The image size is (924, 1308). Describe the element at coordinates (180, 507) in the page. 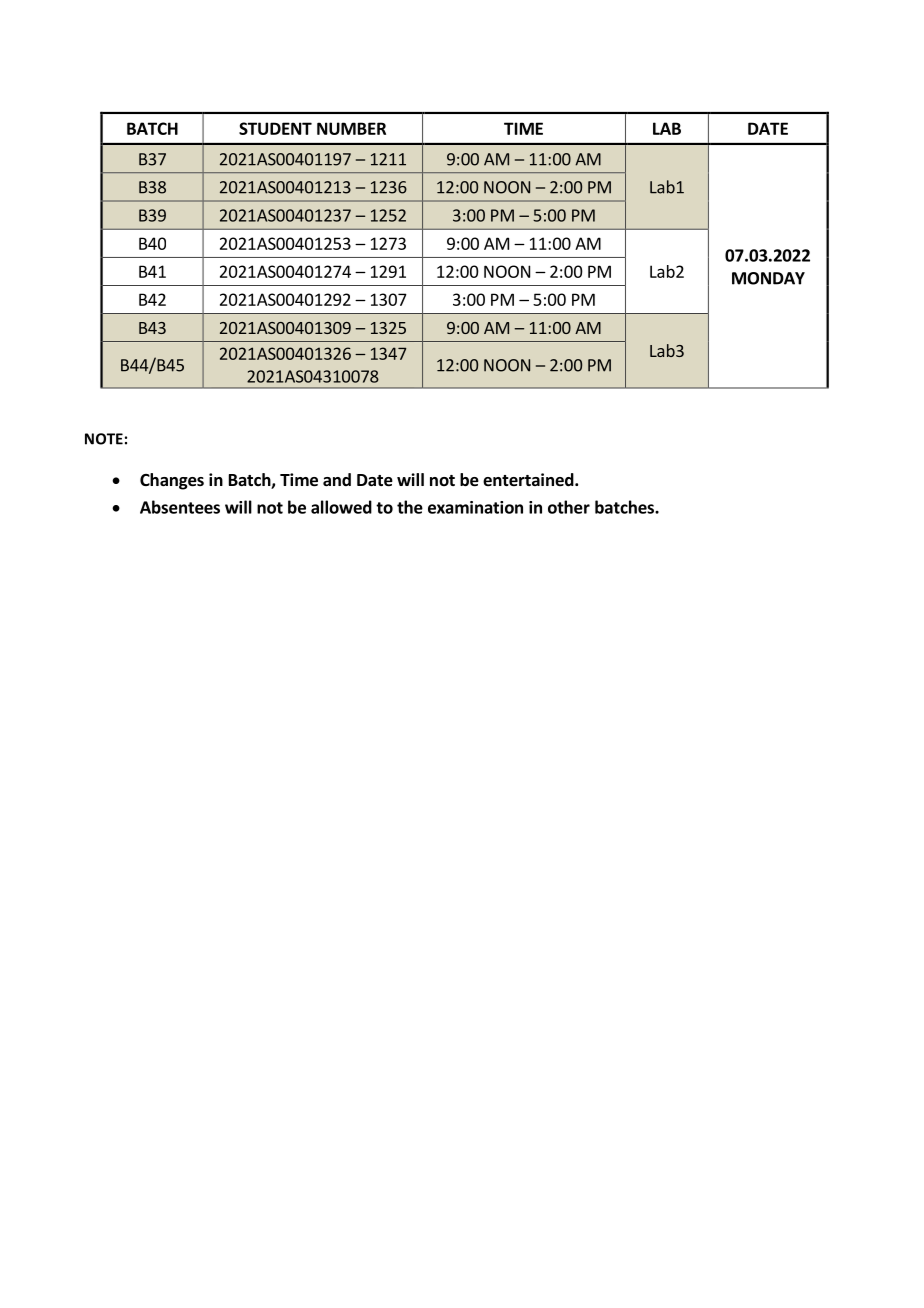

I see `Absentees` at that location.
